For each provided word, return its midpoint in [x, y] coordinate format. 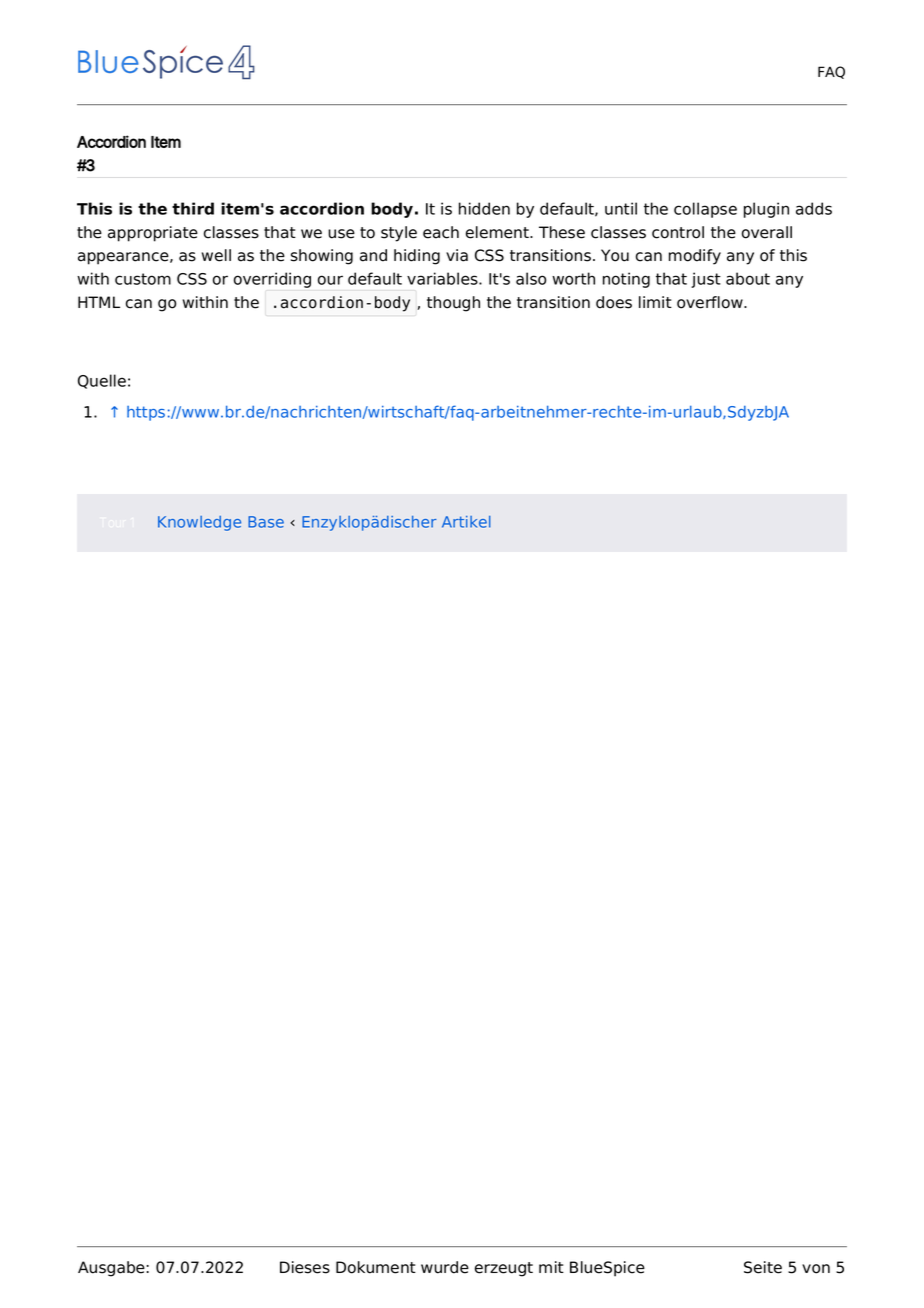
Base [266, 522]
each [441, 232]
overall [767, 232]
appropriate [153, 234]
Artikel [466, 522]
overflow [711, 302]
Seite [763, 1267]
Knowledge [199, 523]
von [816, 1269]
